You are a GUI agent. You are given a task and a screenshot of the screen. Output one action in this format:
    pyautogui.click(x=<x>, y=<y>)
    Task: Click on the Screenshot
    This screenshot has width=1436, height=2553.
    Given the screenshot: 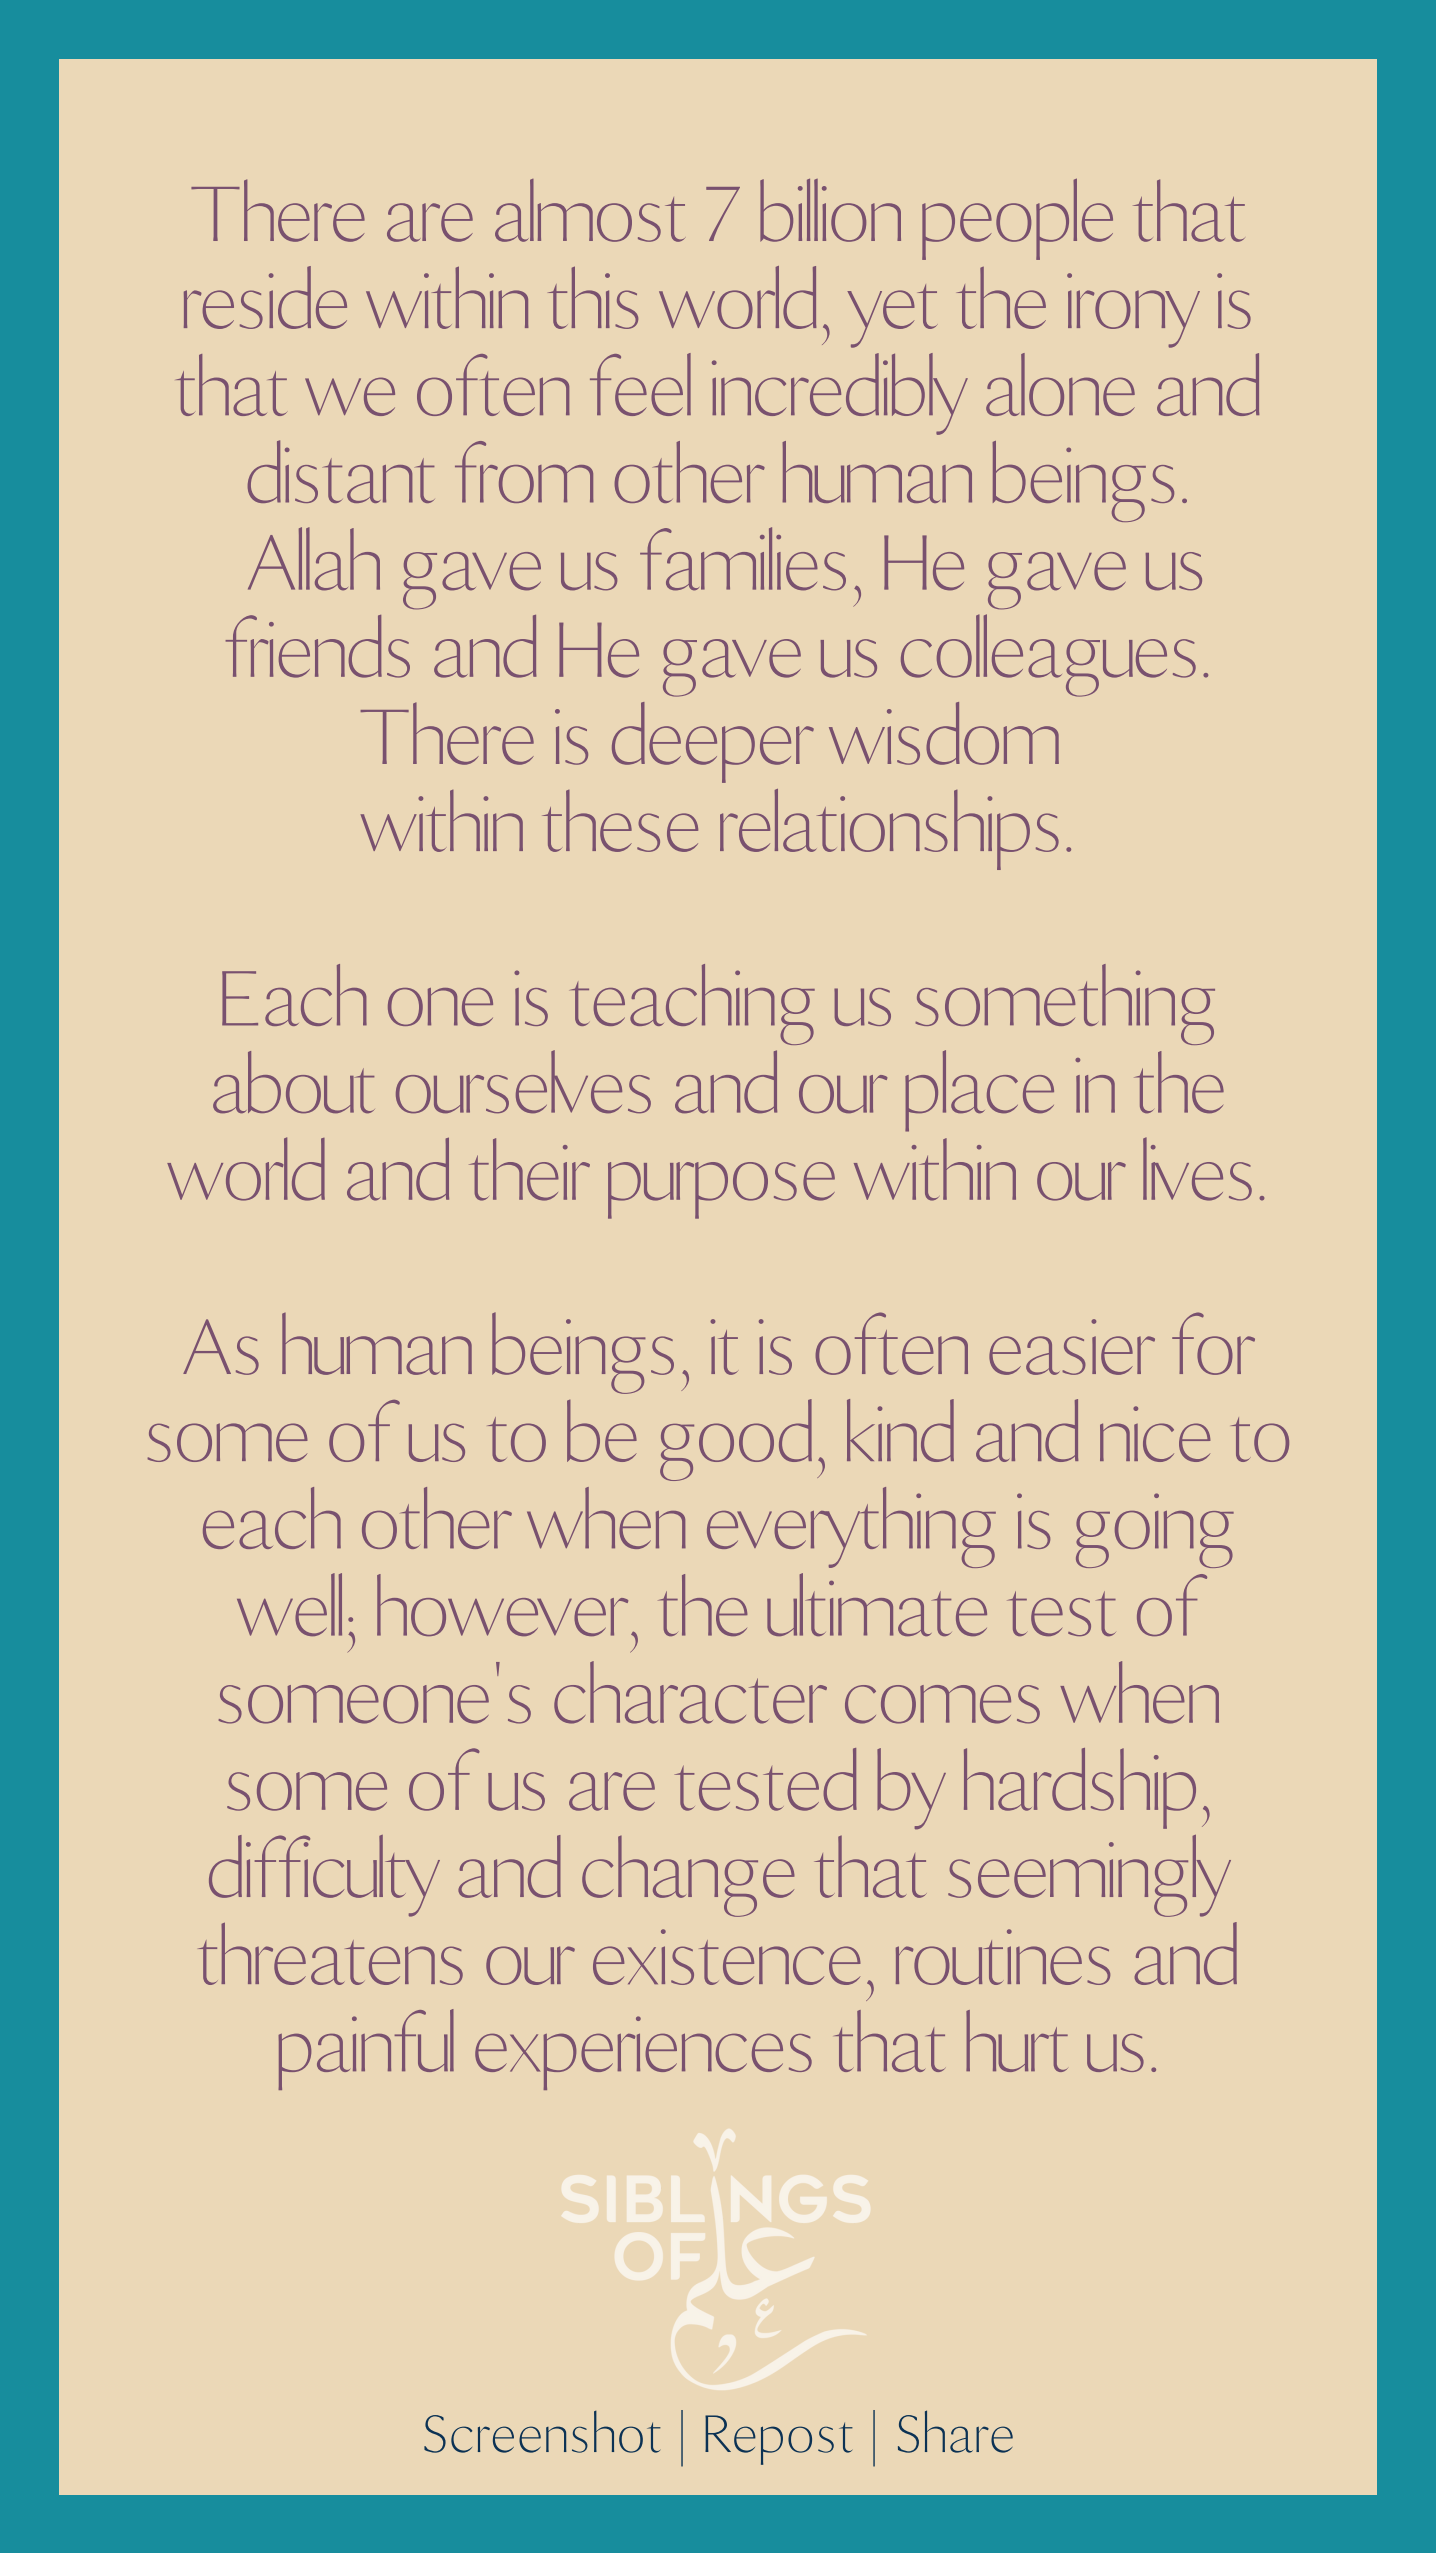 What is the action you would take?
    pyautogui.click(x=542, y=2432)
